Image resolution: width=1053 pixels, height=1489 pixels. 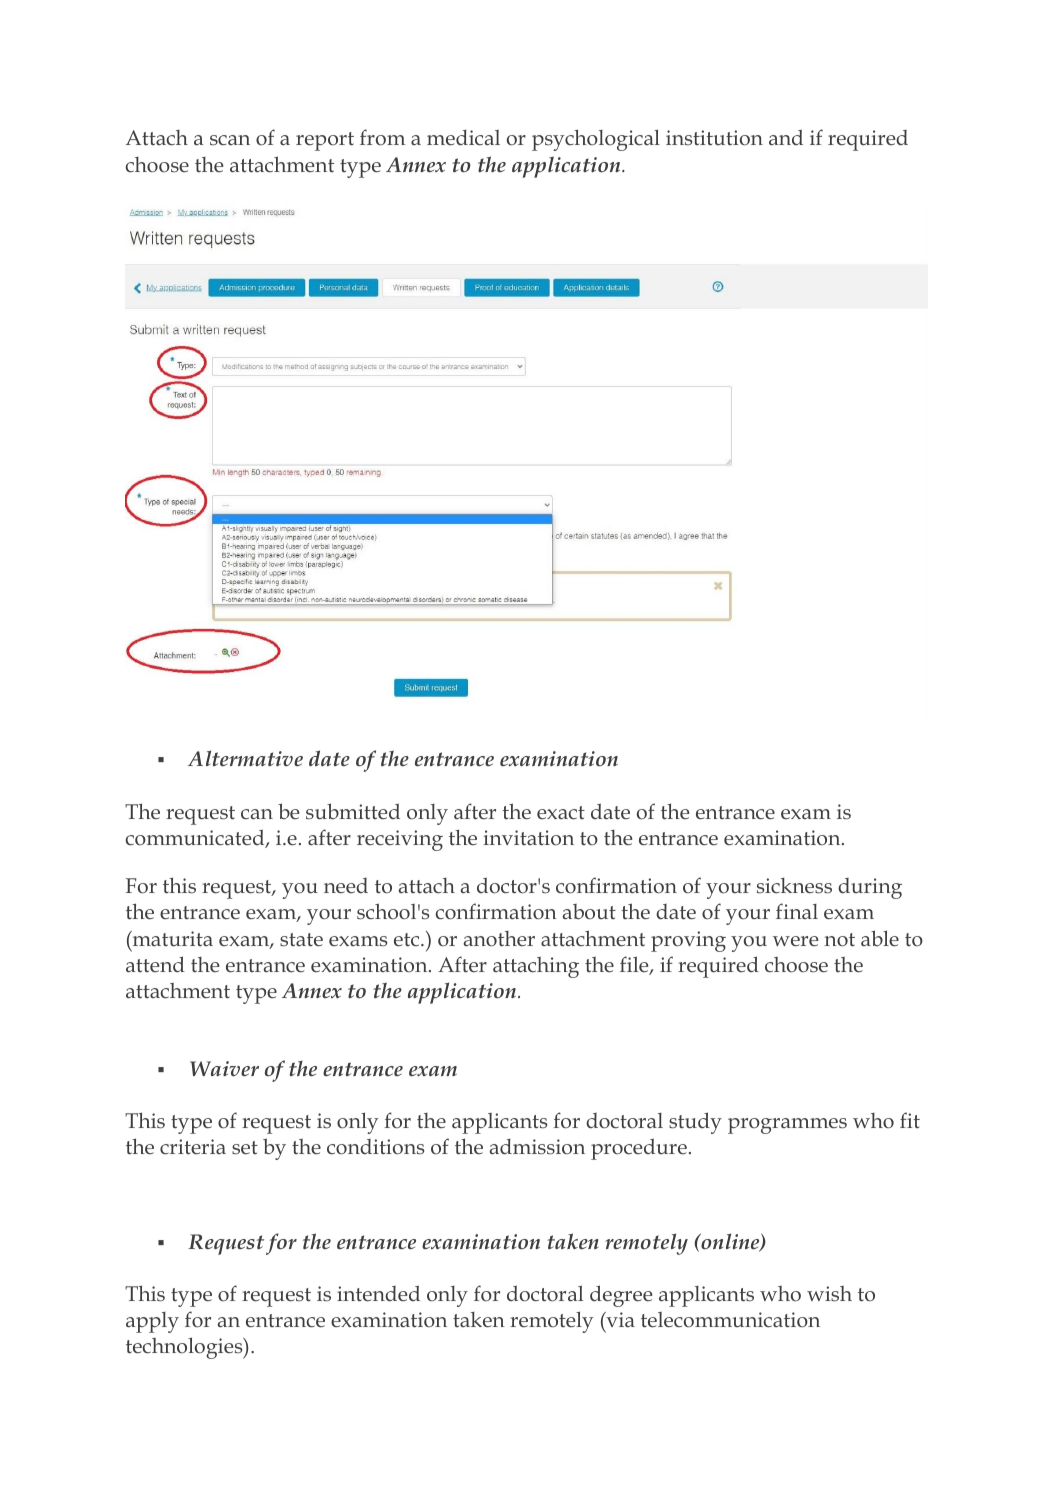 What do you see at coordinates (786, 137) in the screenshot?
I see `and` at bounding box center [786, 137].
